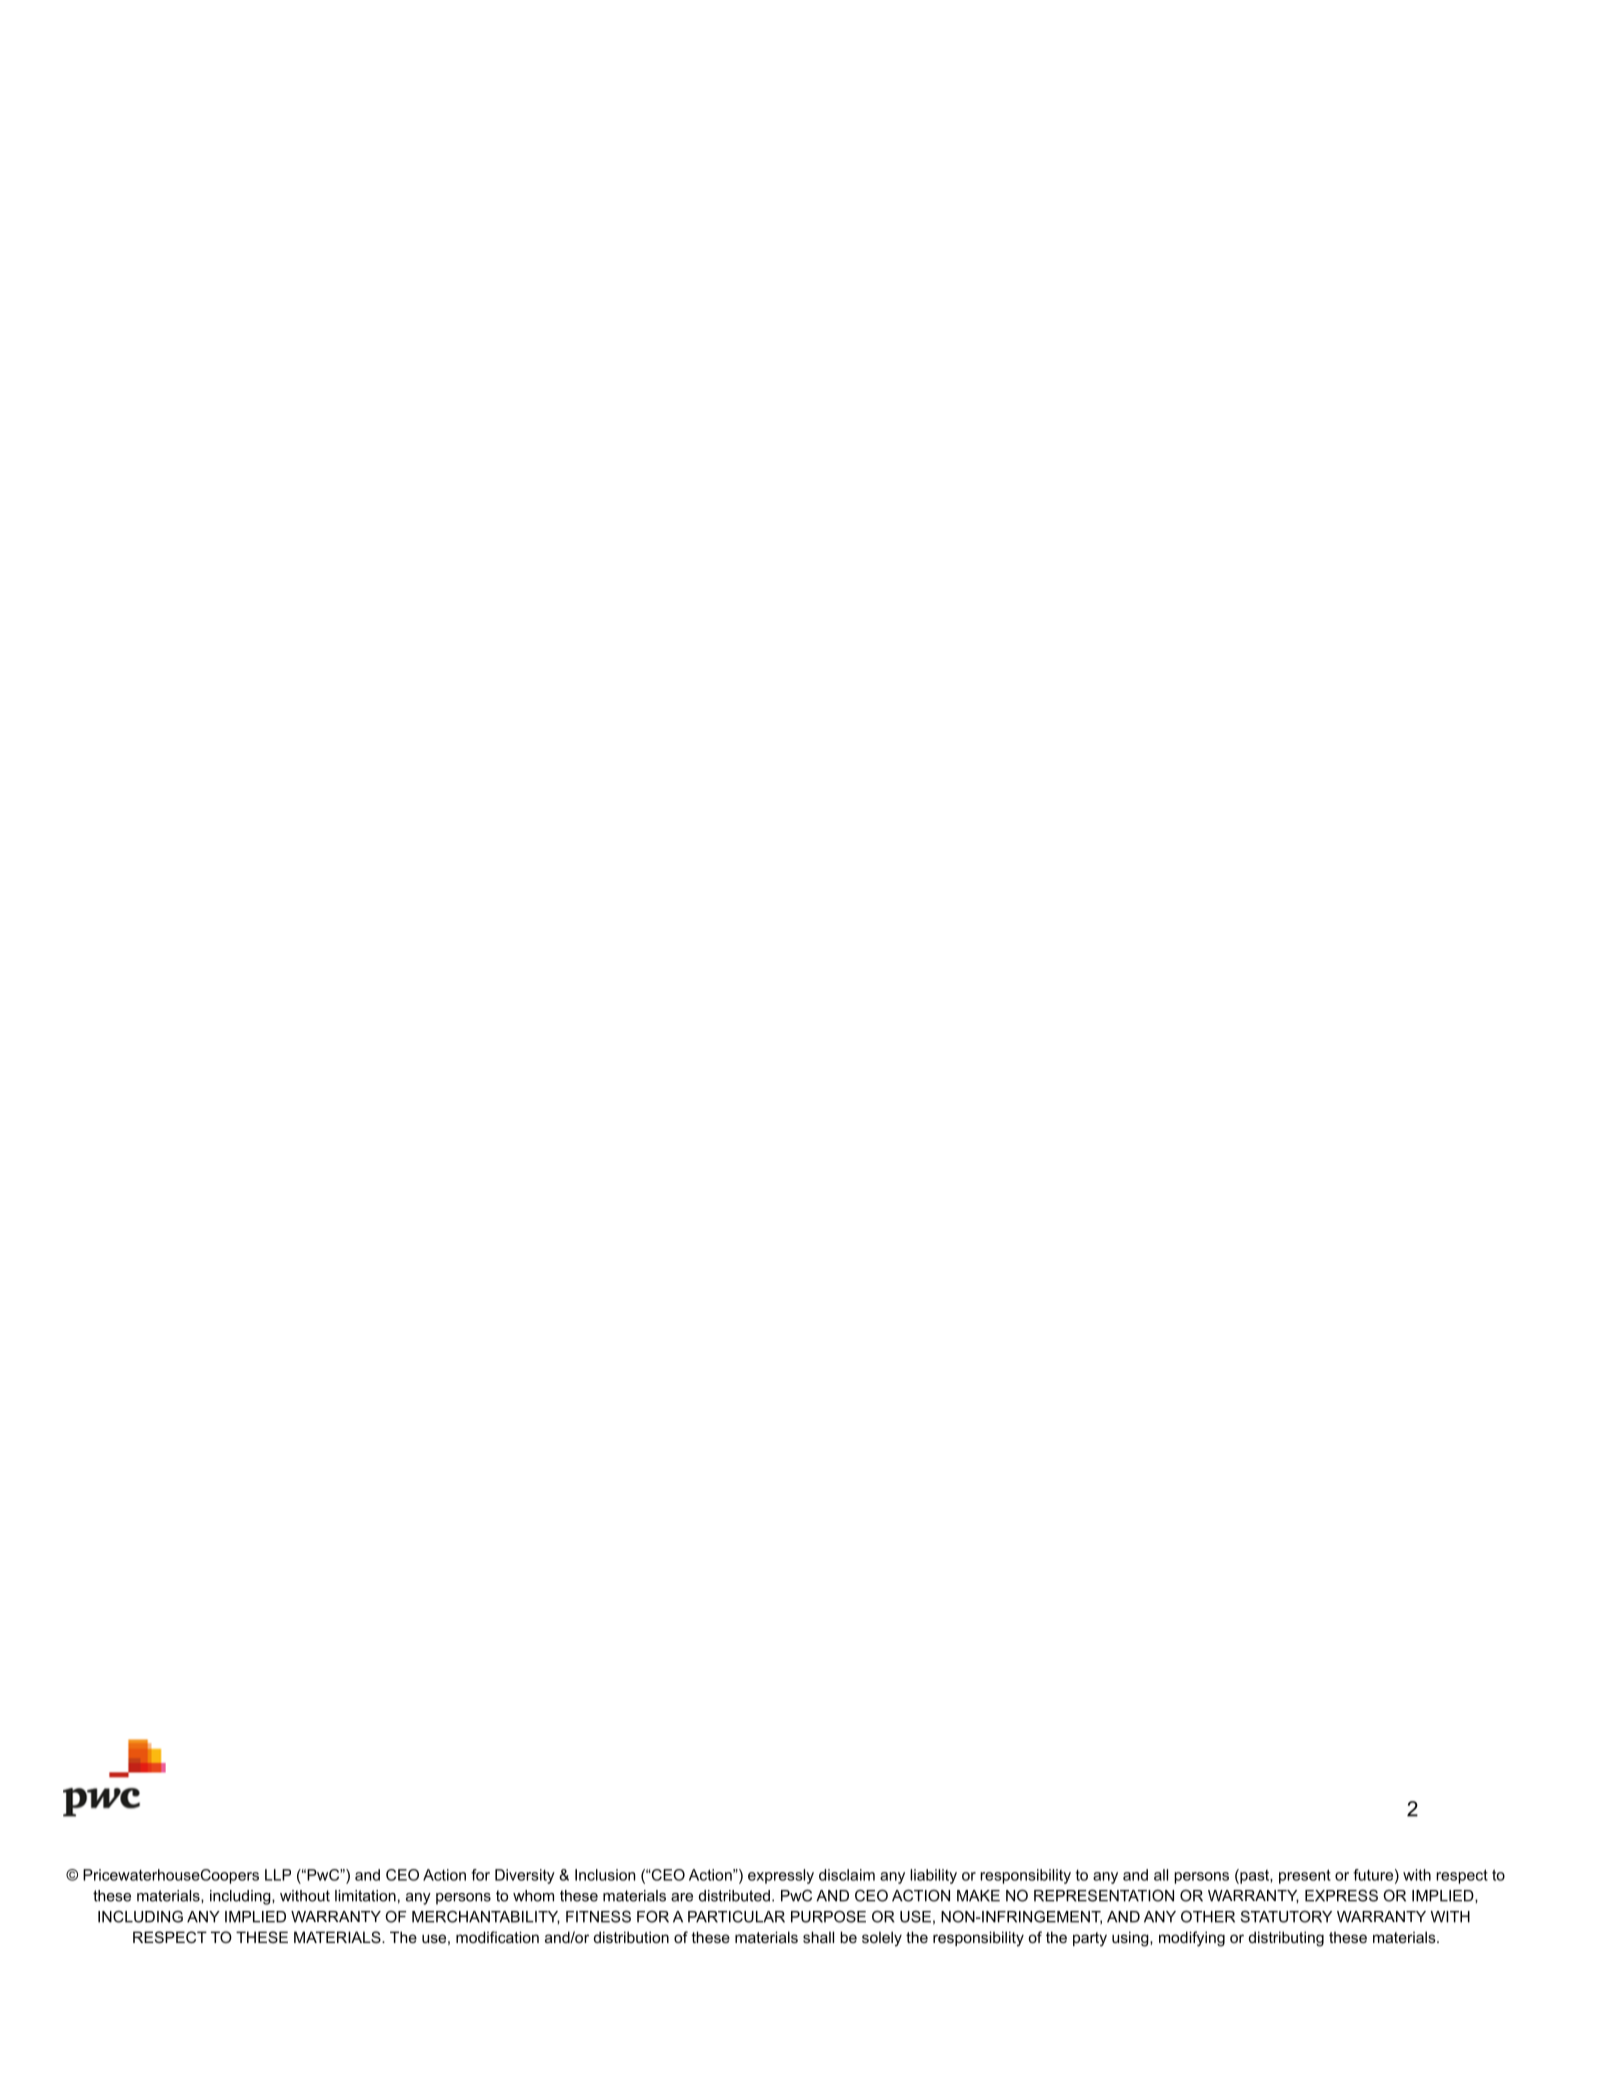 This screenshot has width=1609, height=2082. I want to click on shall, so click(818, 1937).
